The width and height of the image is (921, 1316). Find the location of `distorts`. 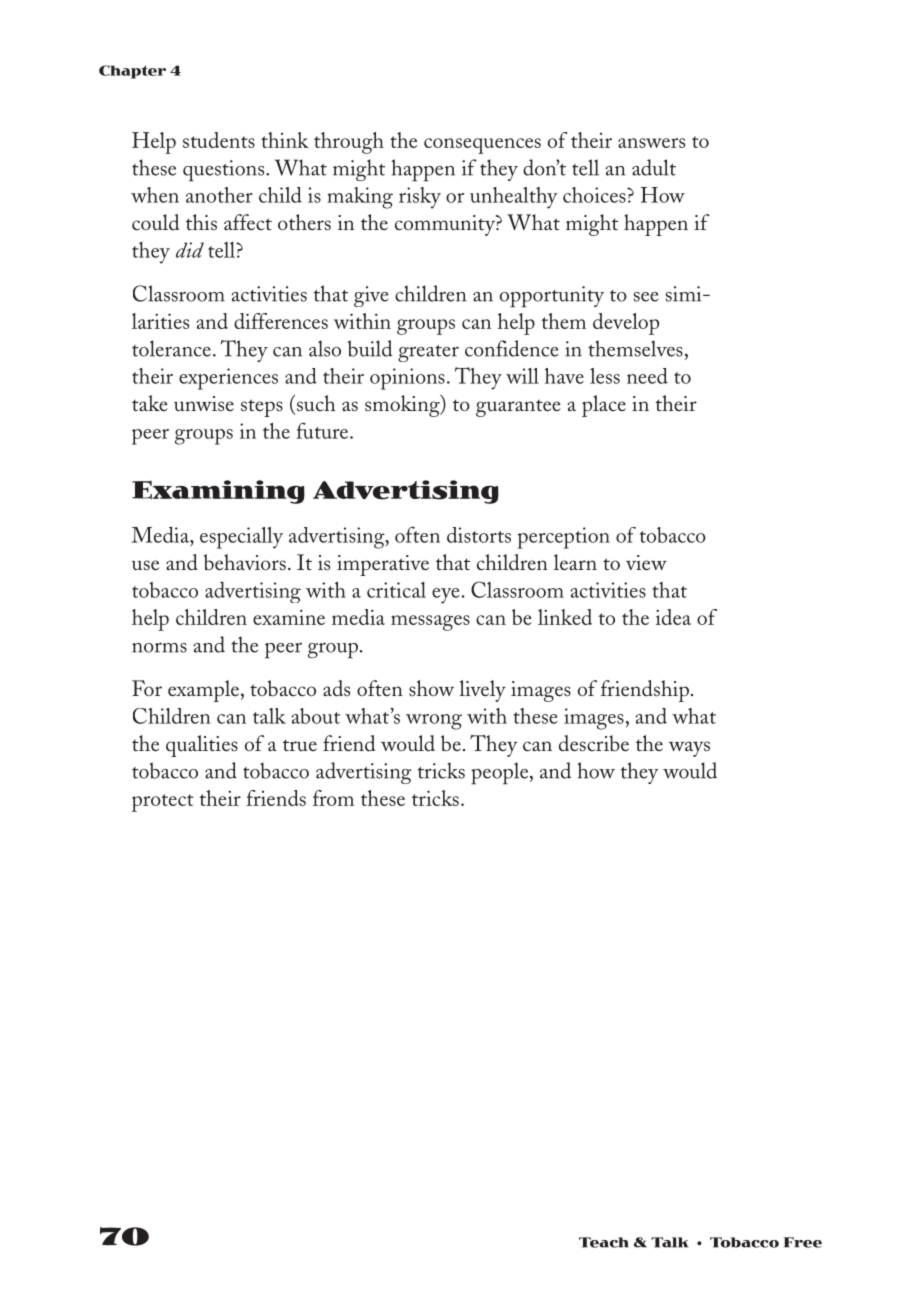

distorts is located at coordinates (479, 535).
